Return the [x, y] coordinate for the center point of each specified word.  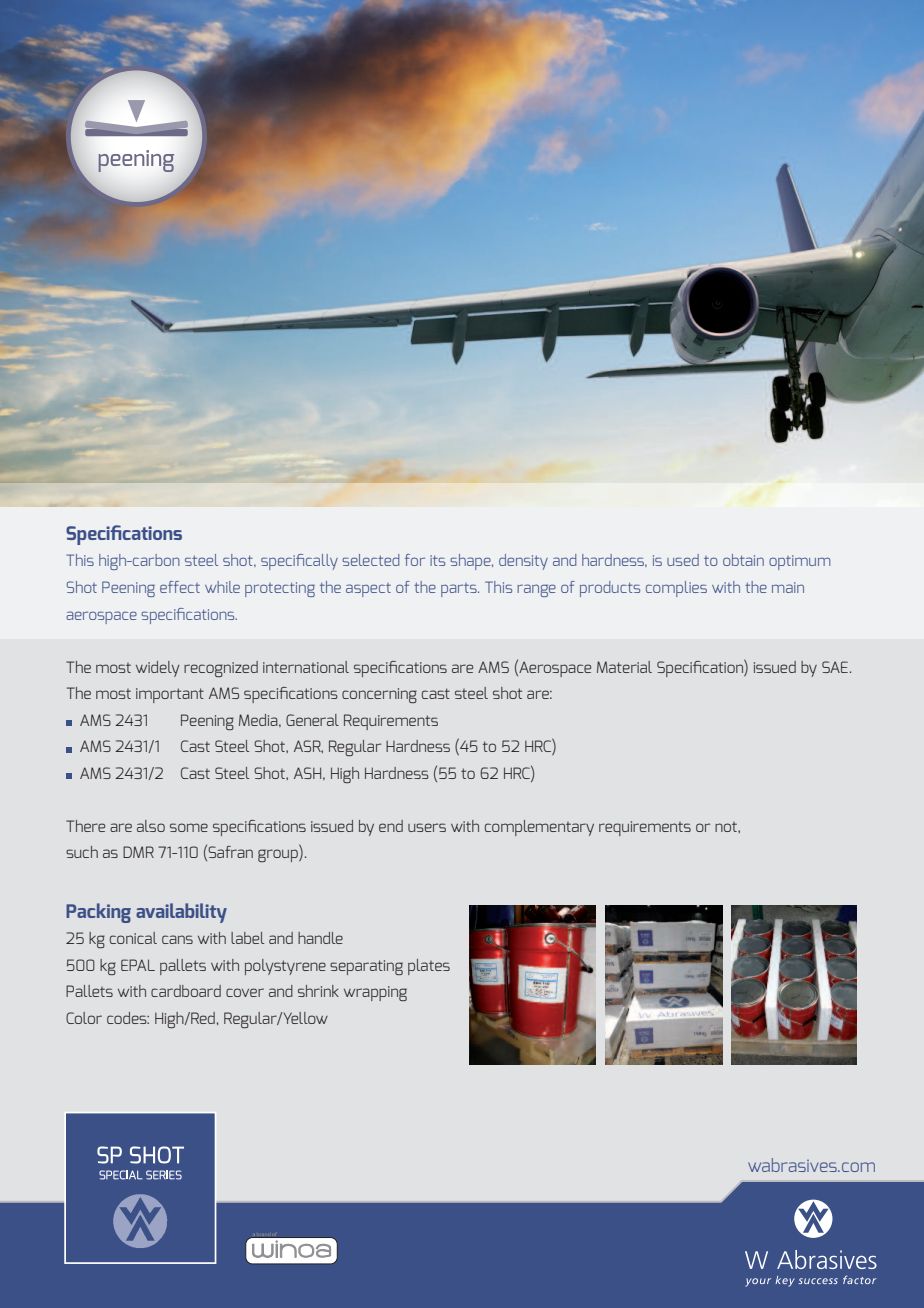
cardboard [186, 991]
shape [471, 562]
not [727, 827]
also [151, 826]
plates [429, 967]
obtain [743, 560]
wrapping [375, 993]
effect [180, 587]
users [427, 827]
